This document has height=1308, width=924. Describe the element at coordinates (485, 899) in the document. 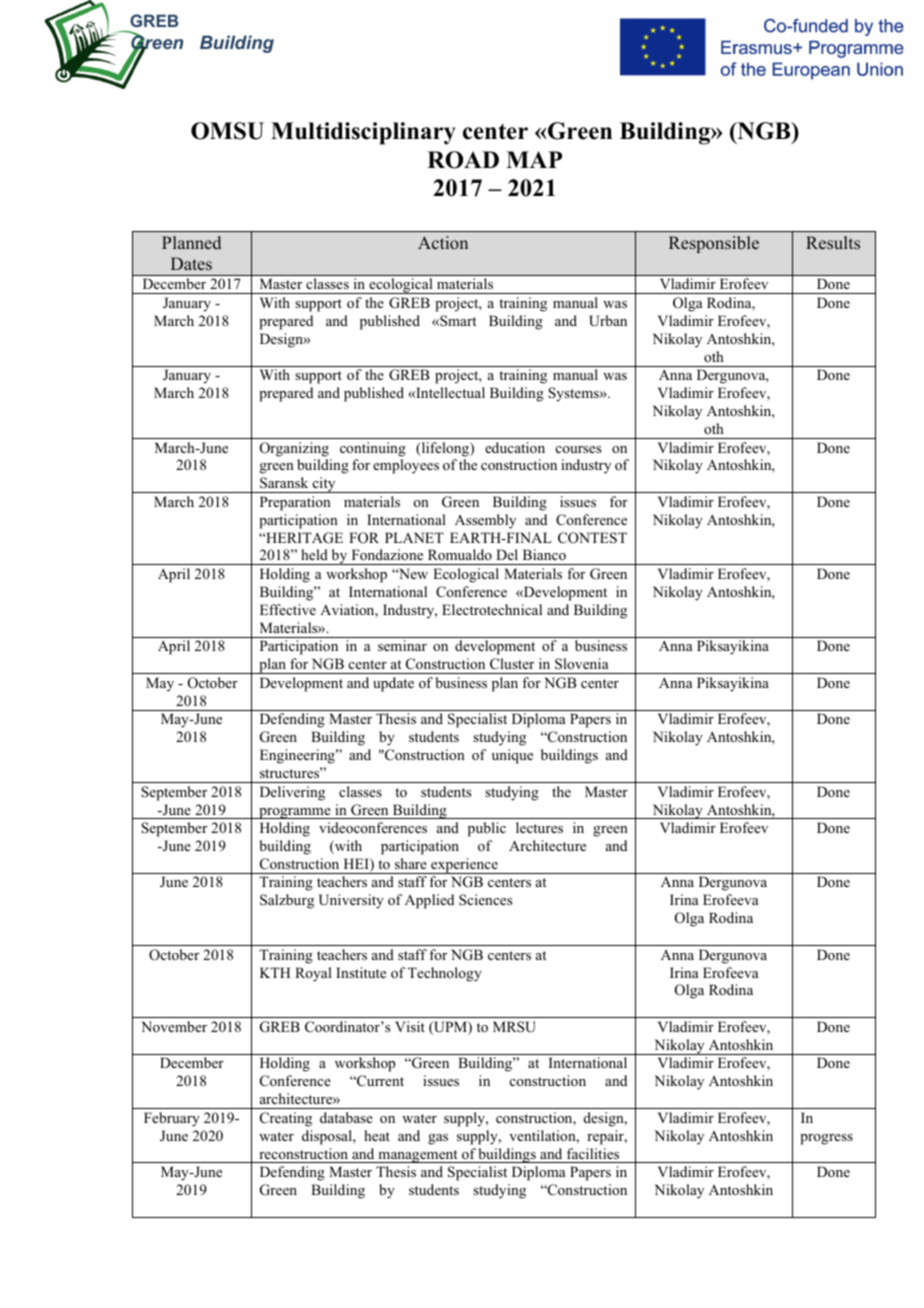

I see `Sciences` at that location.
